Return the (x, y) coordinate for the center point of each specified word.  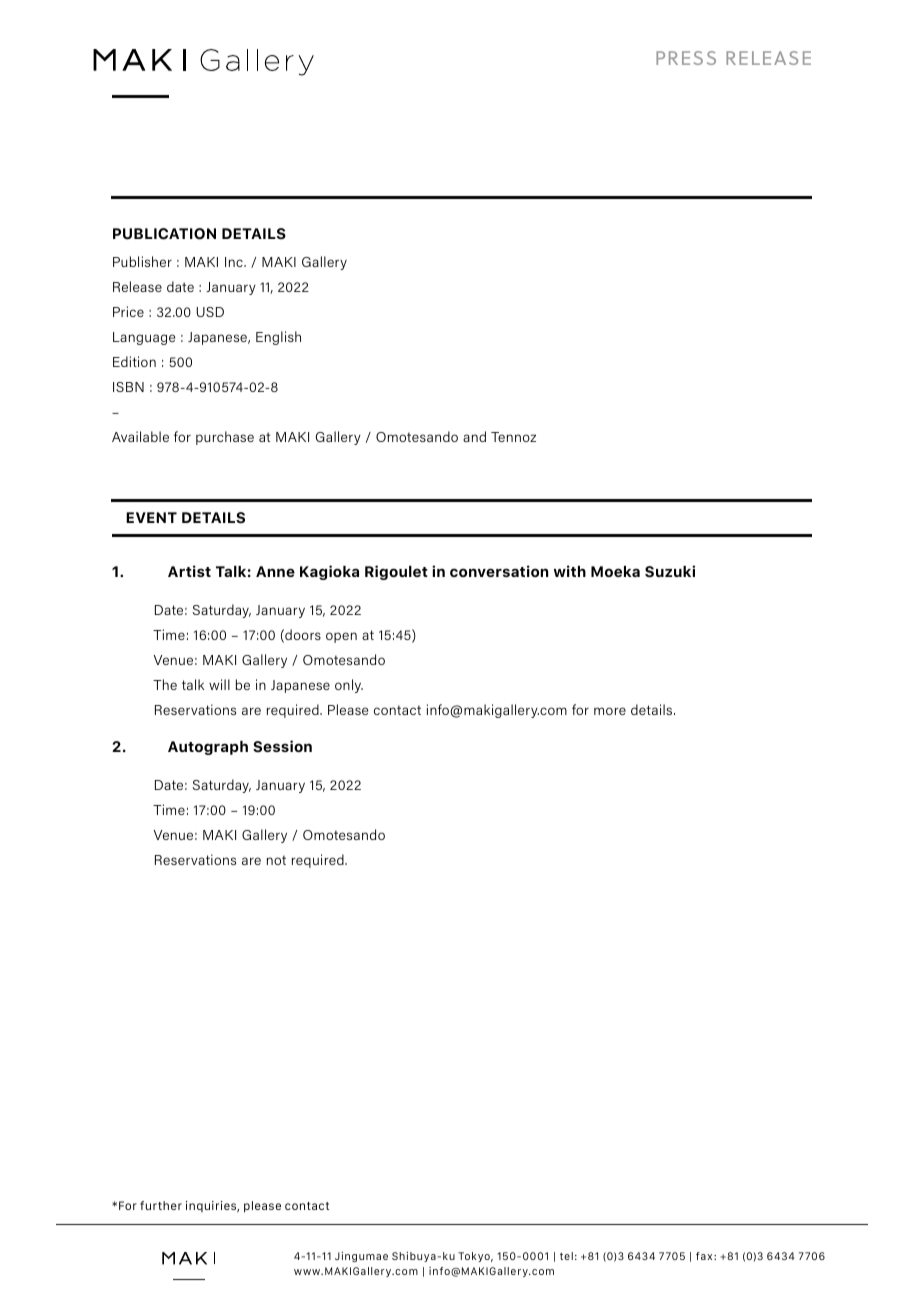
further (161, 1205)
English (278, 338)
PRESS (686, 58)
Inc (235, 262)
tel (566, 1256)
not (276, 860)
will (219, 684)
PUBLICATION (164, 234)
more (610, 711)
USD (210, 312)
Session (282, 746)
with (570, 571)
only (349, 686)
